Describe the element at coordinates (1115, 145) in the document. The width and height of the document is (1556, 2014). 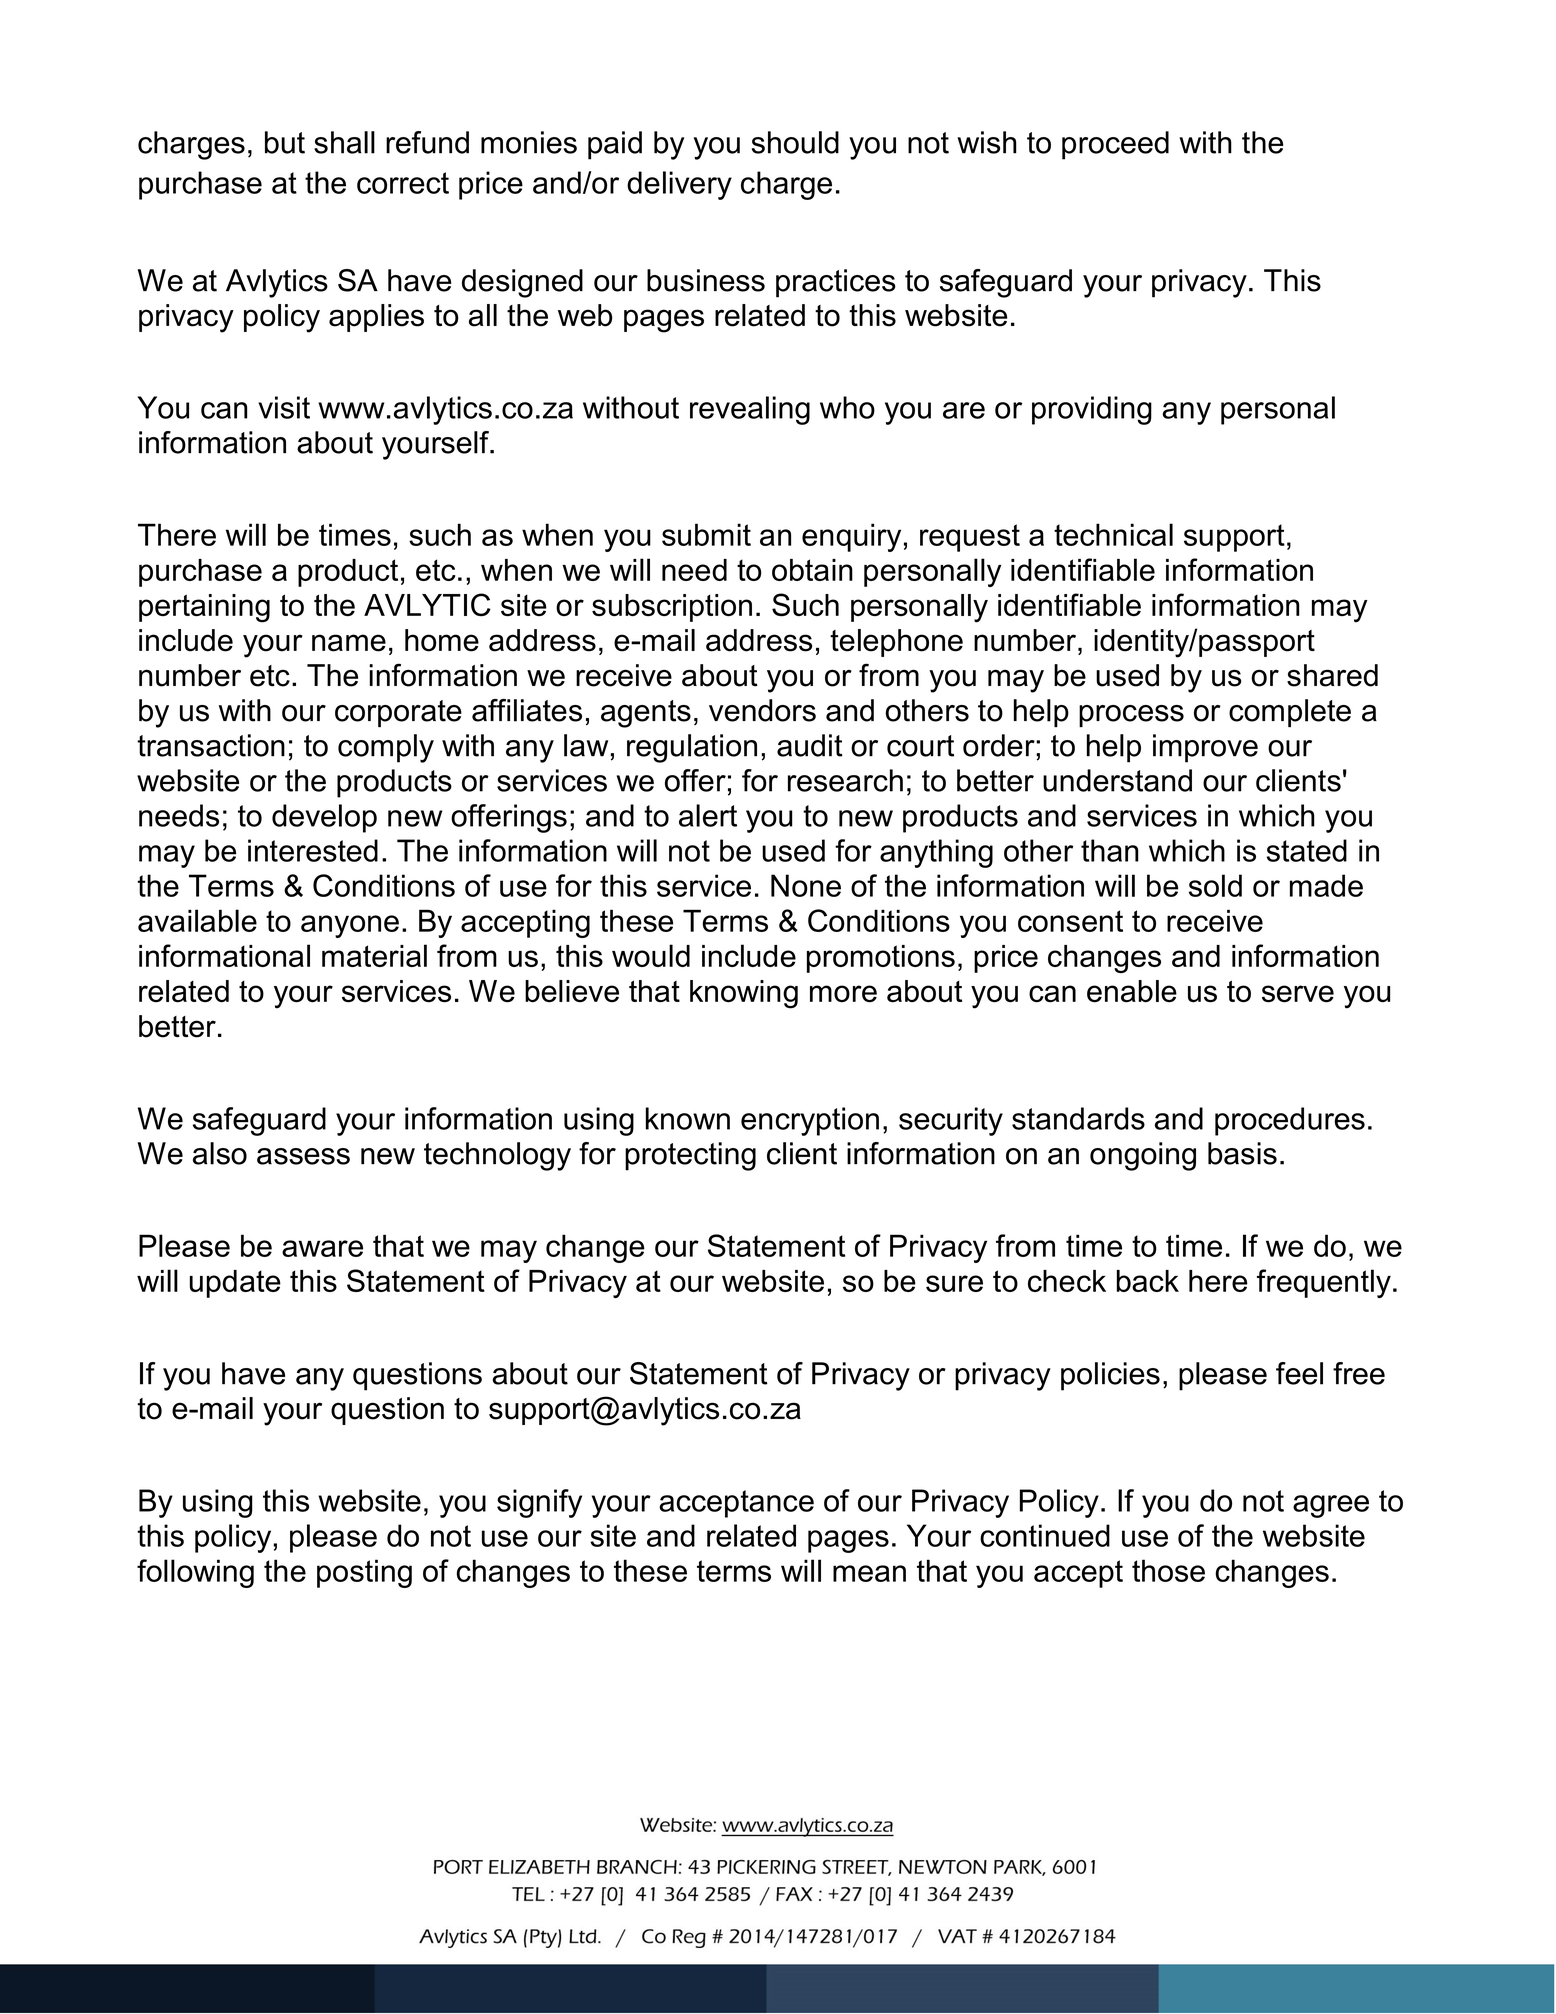
I see `proceed` at that location.
